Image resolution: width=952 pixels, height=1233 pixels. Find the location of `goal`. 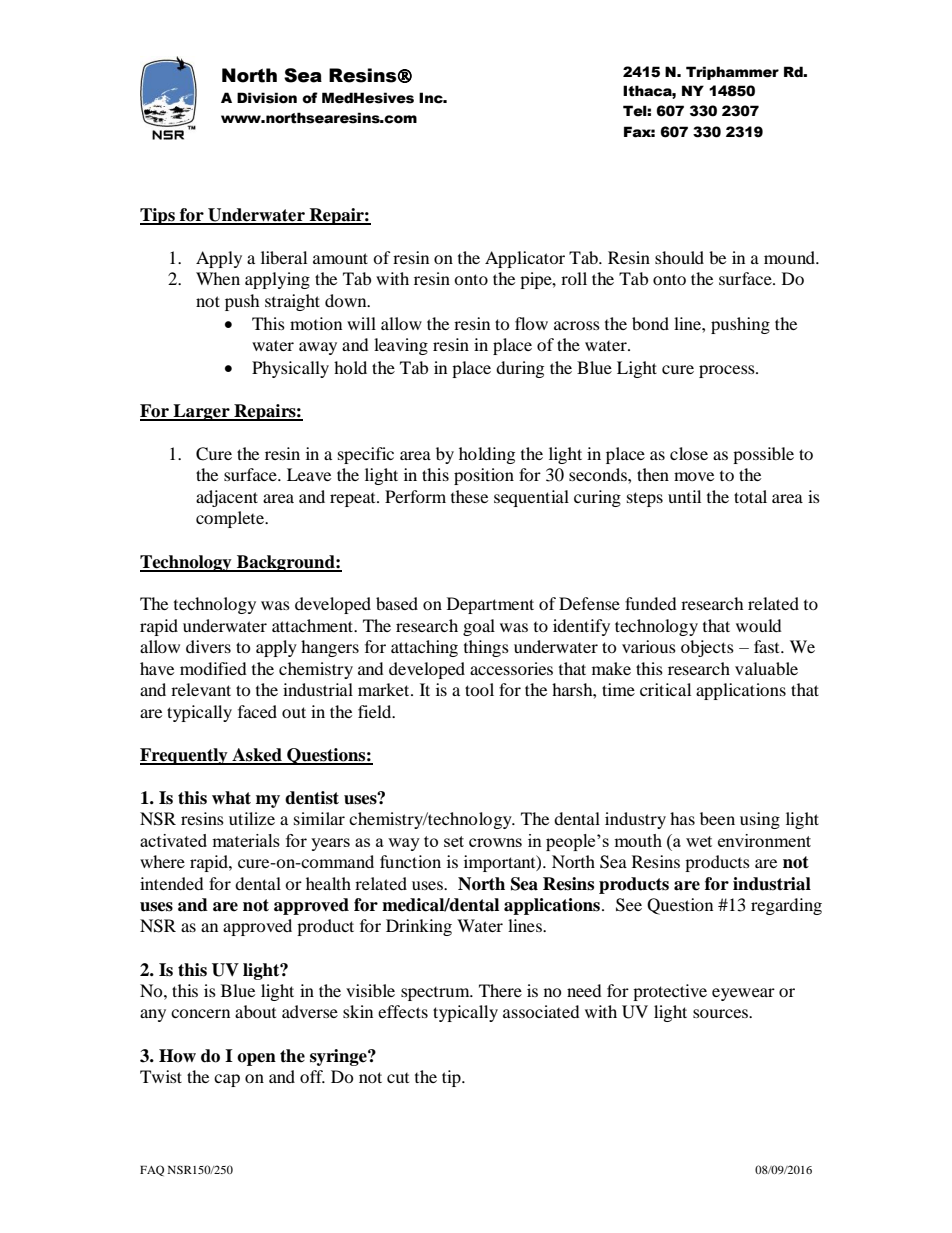

goal is located at coordinates (479, 627).
